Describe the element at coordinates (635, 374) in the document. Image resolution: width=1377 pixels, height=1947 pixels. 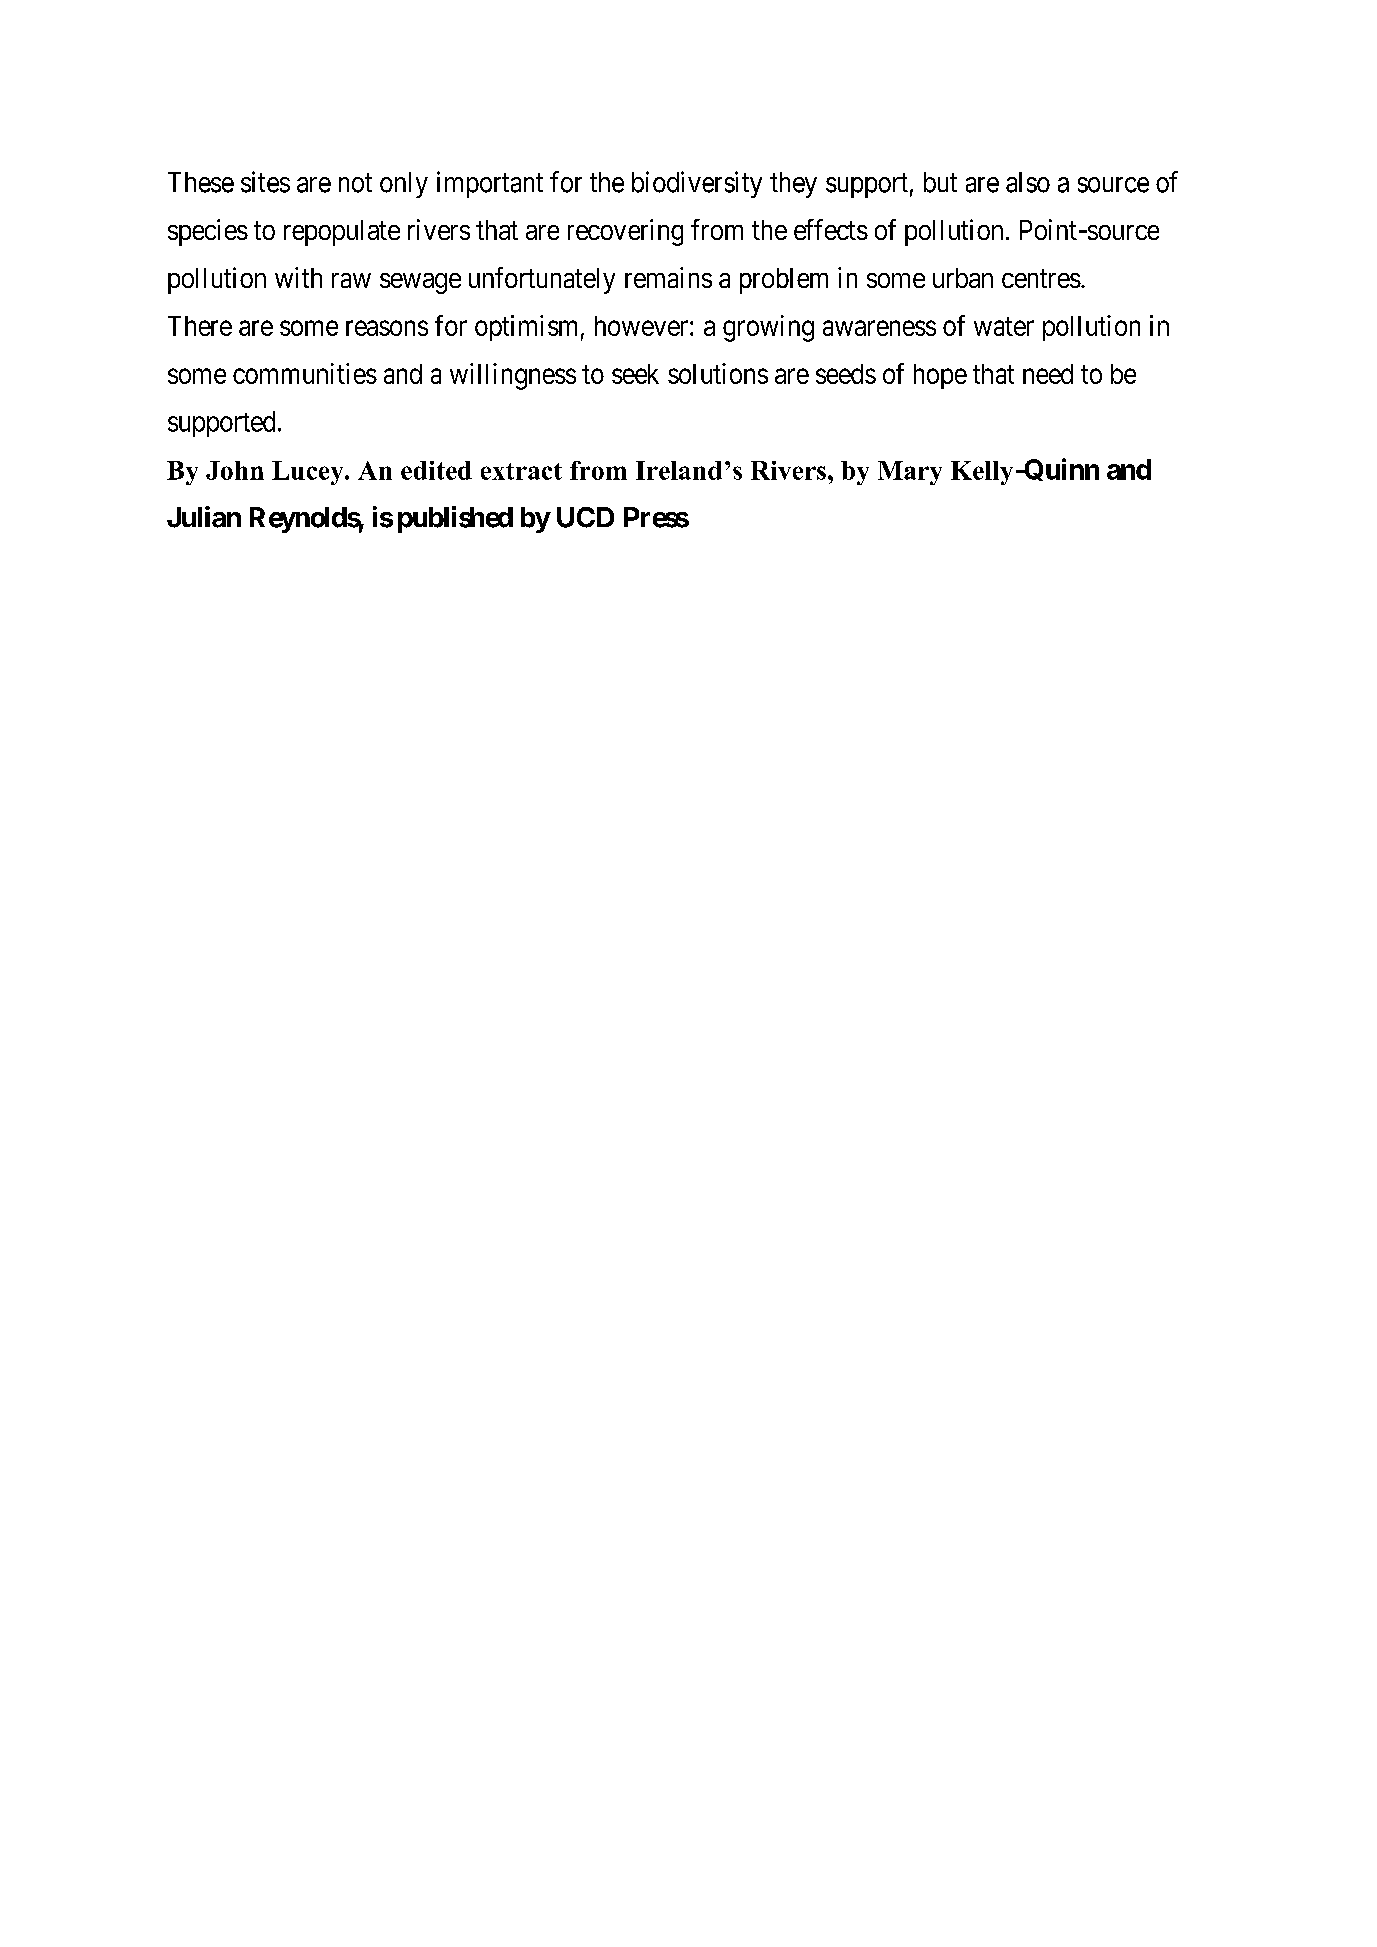
I see `seek` at that location.
